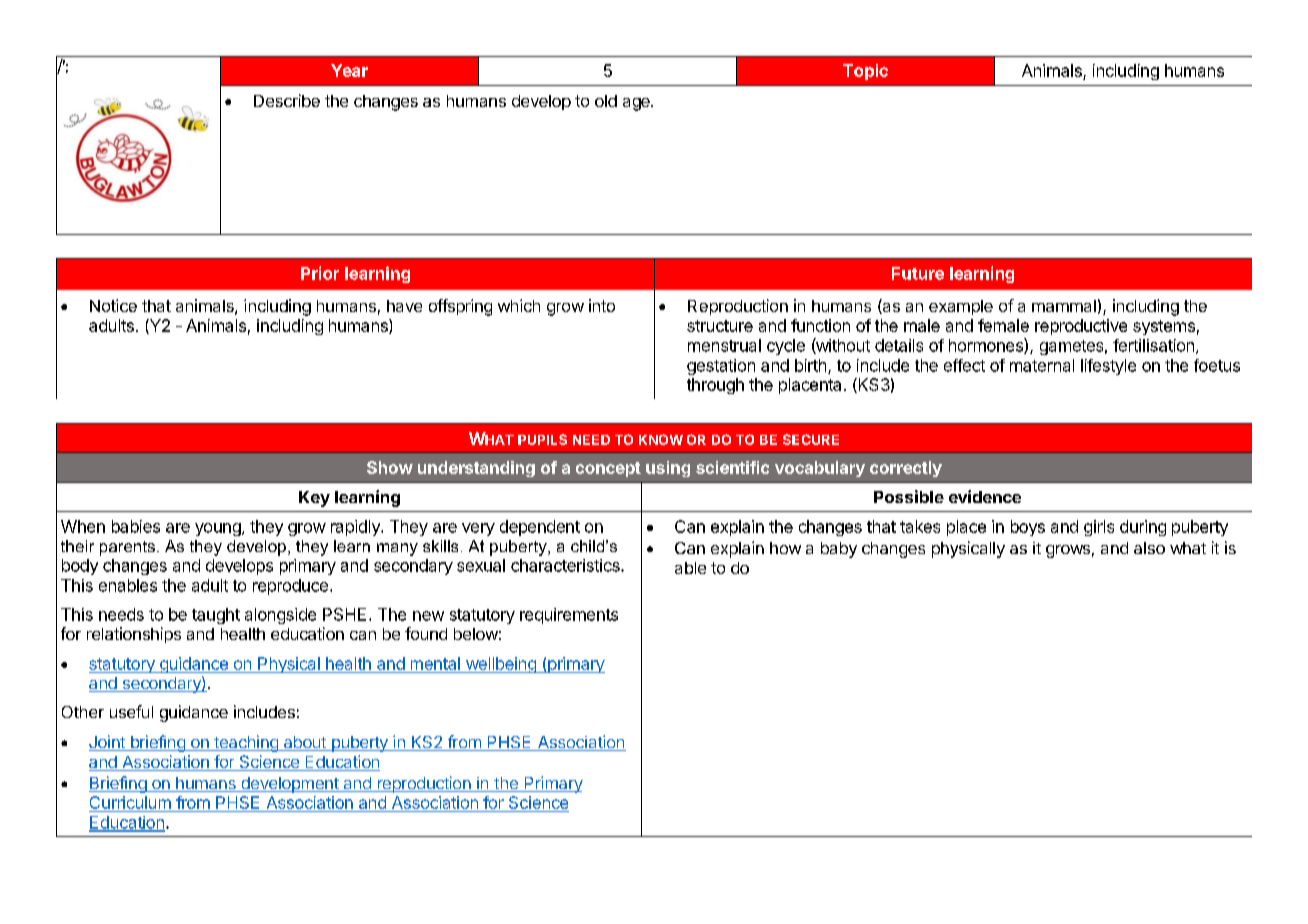  What do you see at coordinates (113, 305) in the screenshot?
I see `Notice` at bounding box center [113, 305].
